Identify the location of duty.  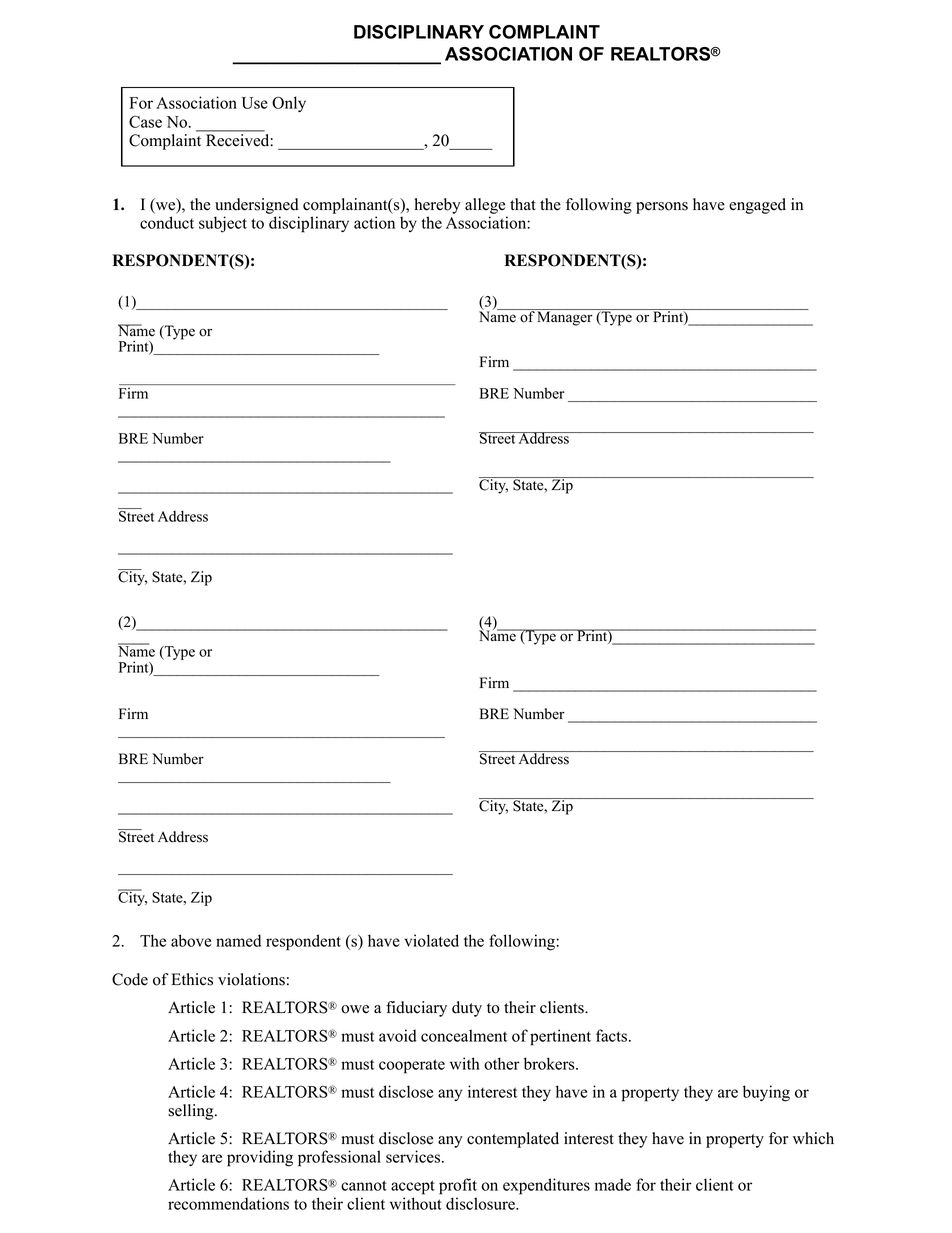
(467, 1009).
